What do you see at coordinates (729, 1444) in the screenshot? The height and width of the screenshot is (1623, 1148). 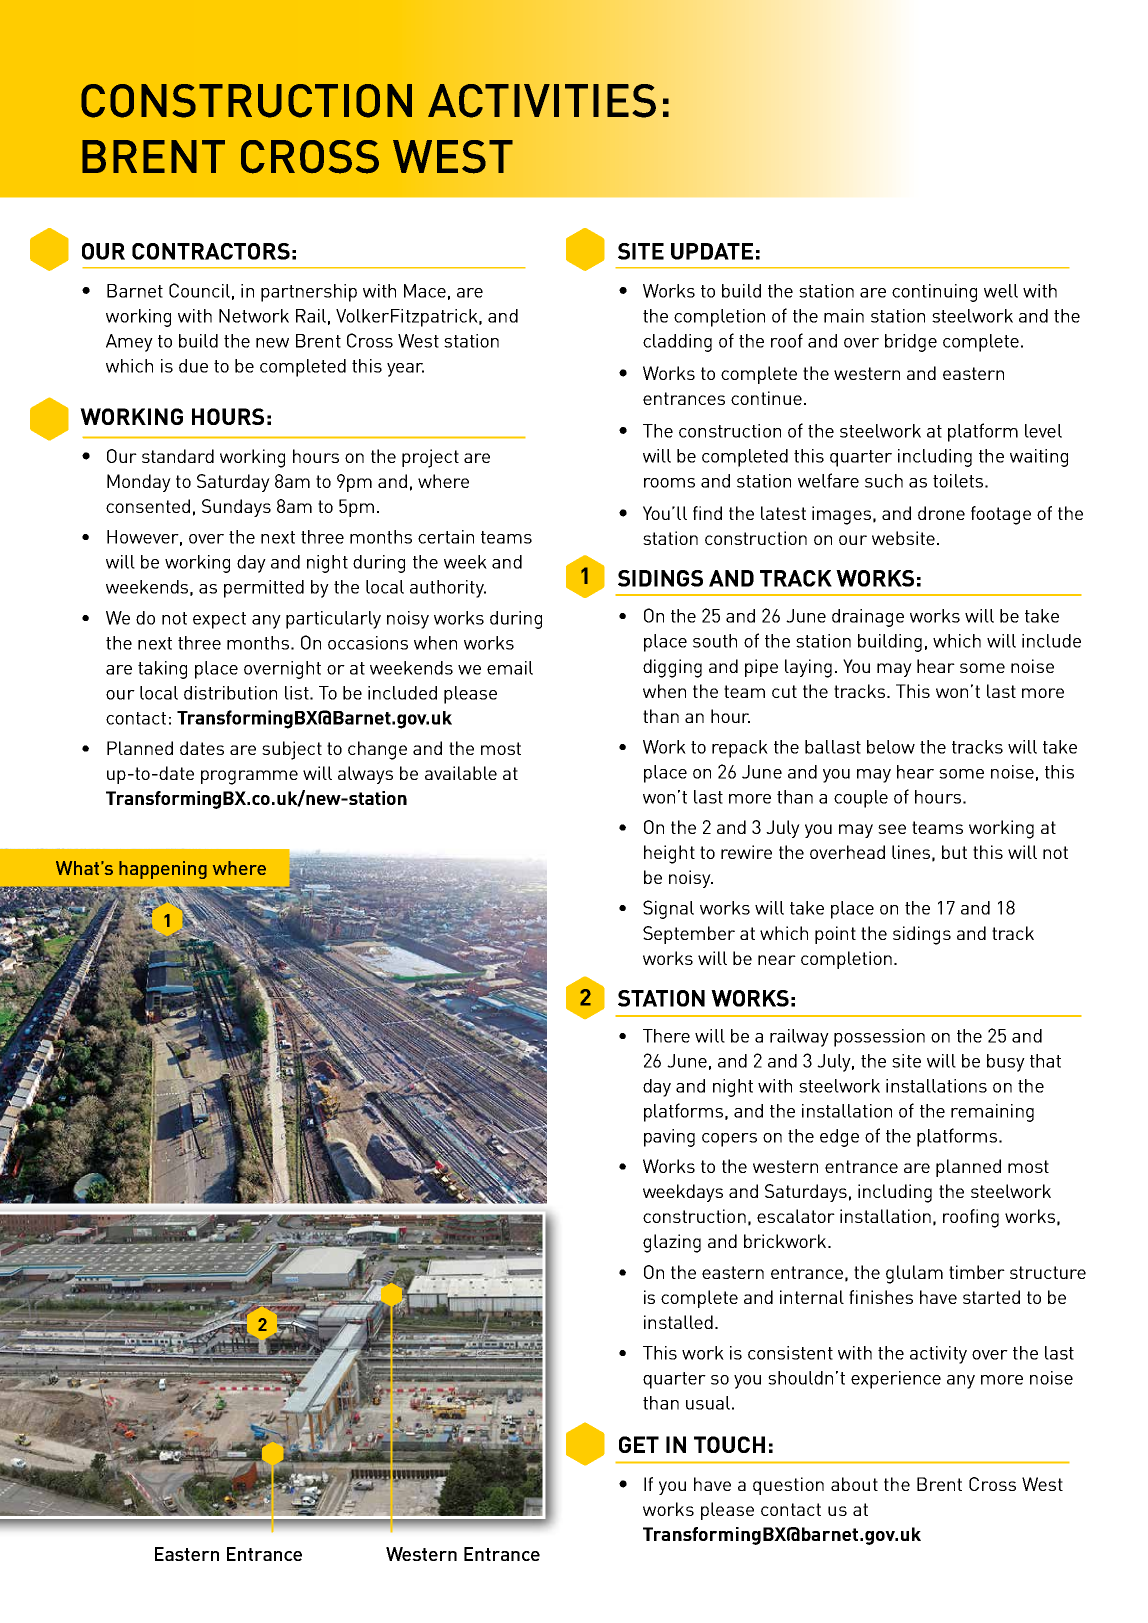 I see `TOUCH` at bounding box center [729, 1444].
